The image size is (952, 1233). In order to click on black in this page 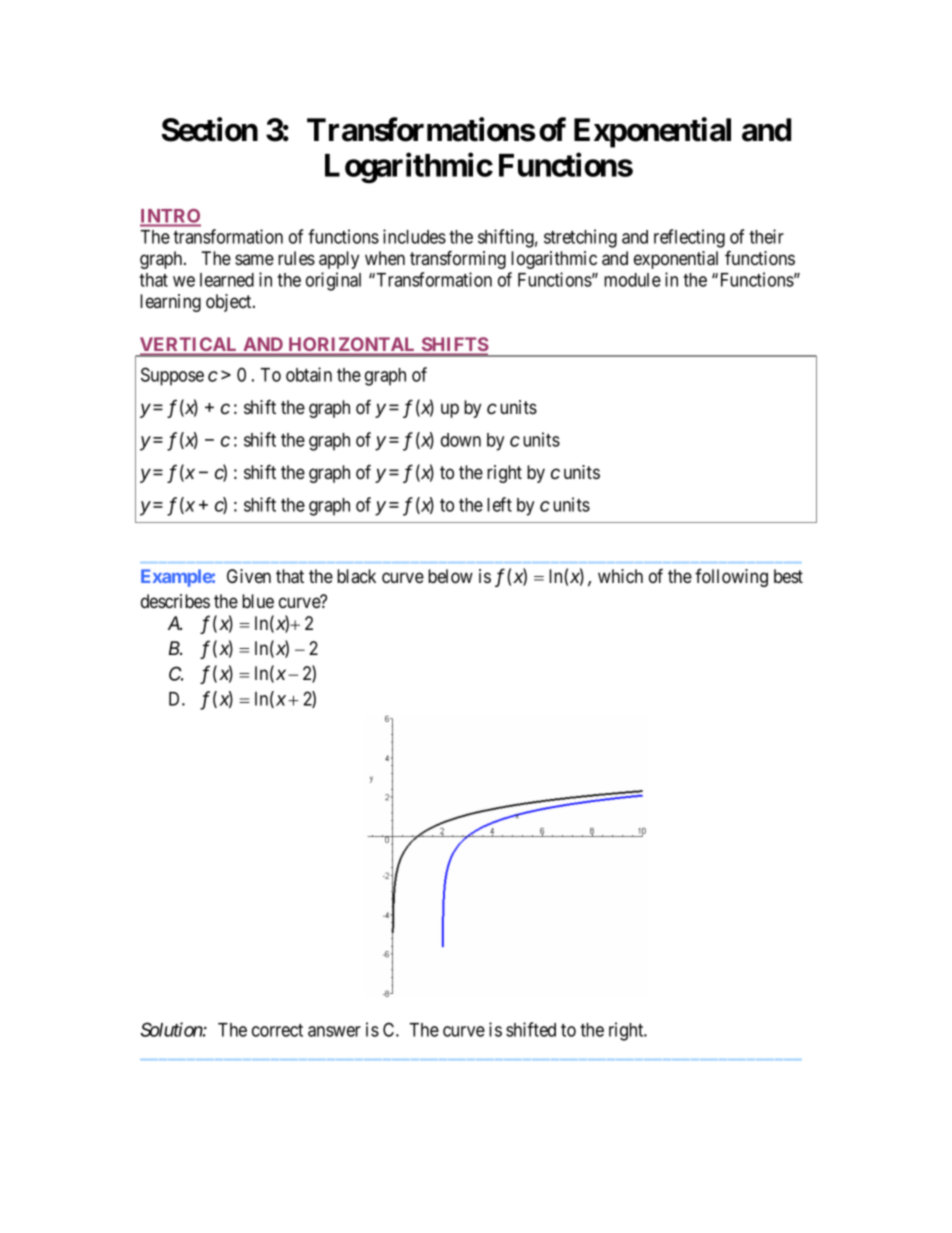, I will do `click(356, 576)`.
